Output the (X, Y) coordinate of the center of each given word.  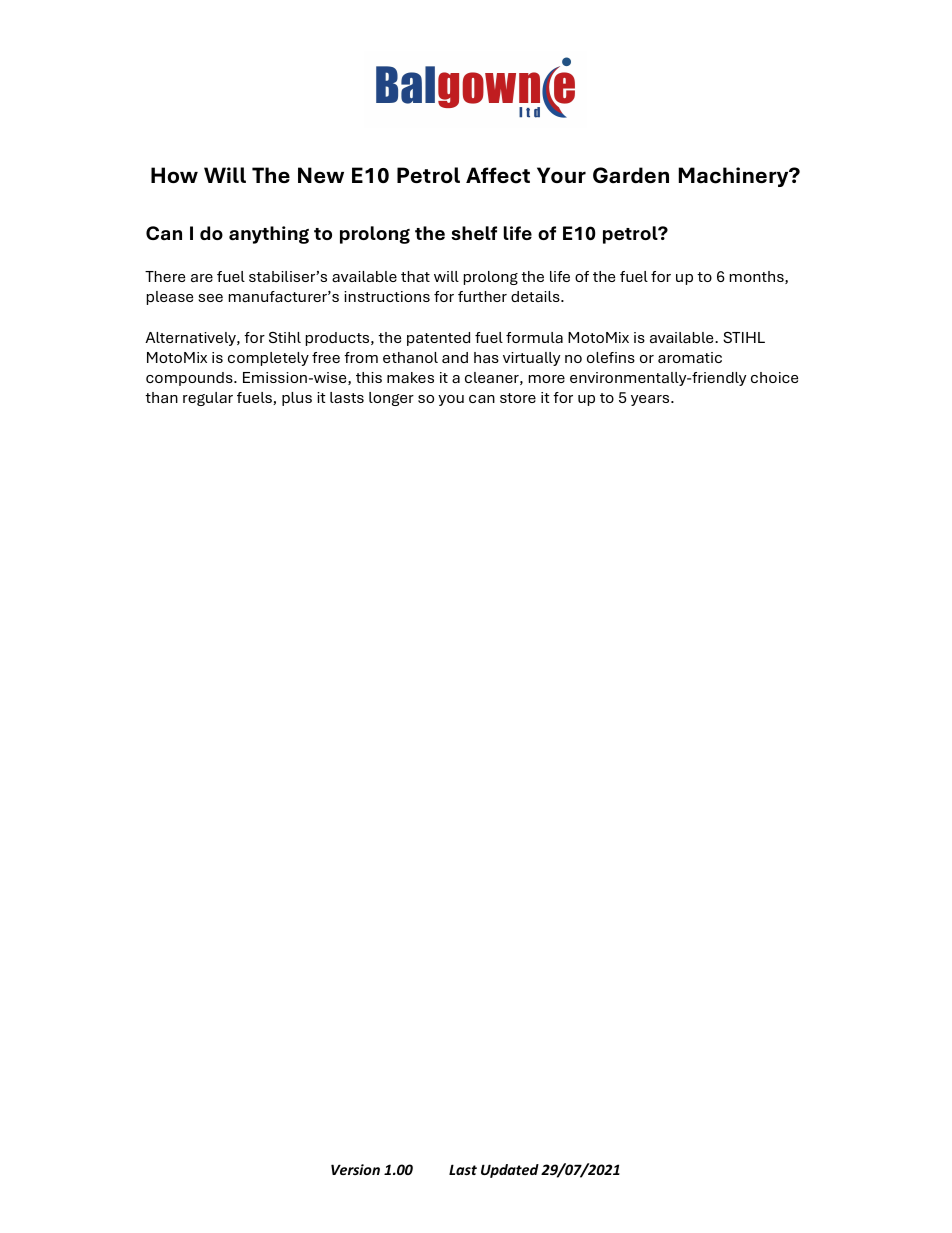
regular (208, 399)
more (547, 379)
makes (410, 377)
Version (355, 1169)
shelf (474, 233)
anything (269, 235)
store (518, 398)
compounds (190, 379)
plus (297, 399)
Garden (631, 175)
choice (774, 377)
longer (391, 399)
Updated (510, 1171)
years (651, 400)
